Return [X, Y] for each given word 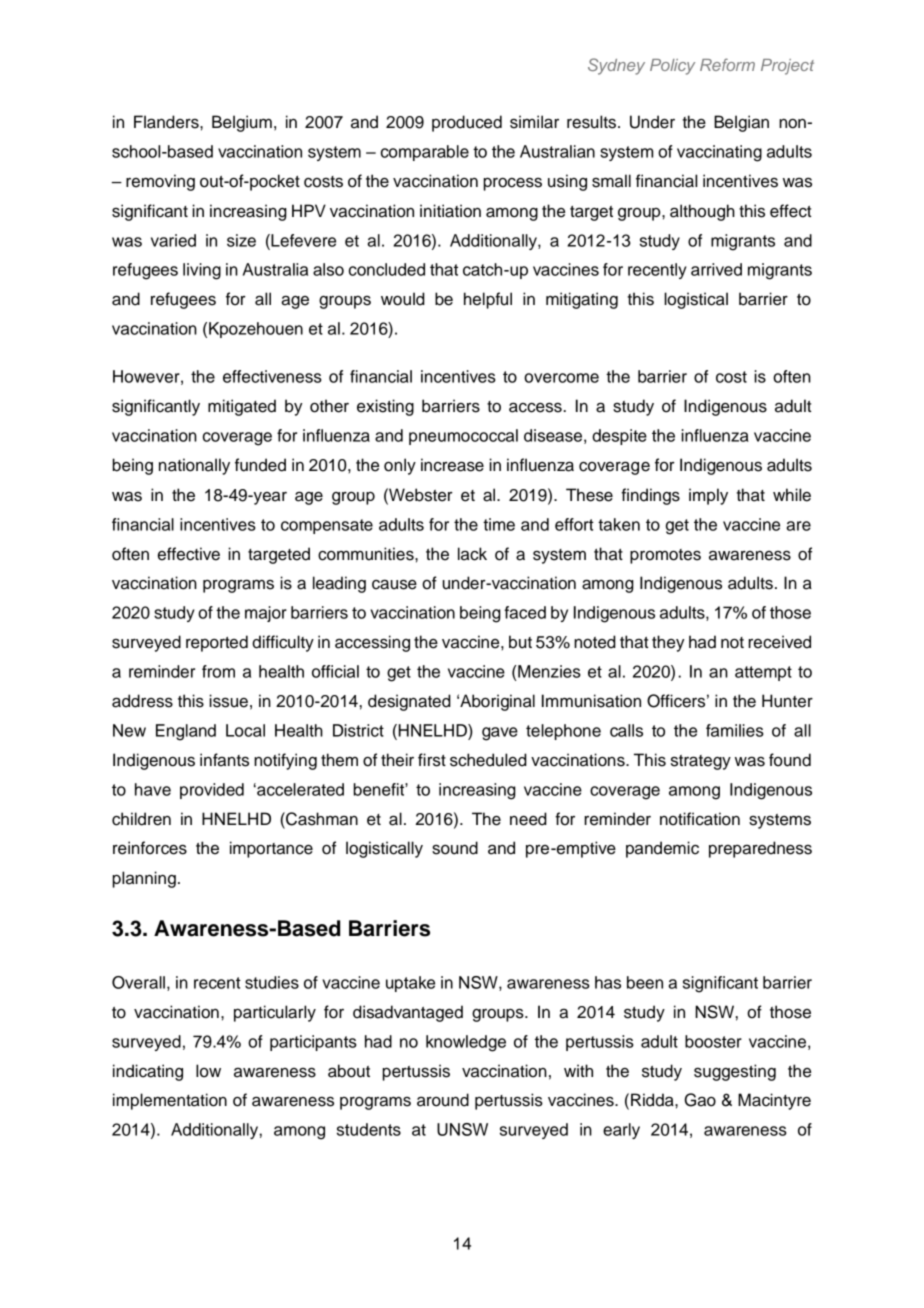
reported [217, 643]
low [208, 1071]
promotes [665, 556]
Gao [700, 1100]
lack [472, 554]
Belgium [242, 123]
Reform [727, 64]
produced [467, 123]
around [443, 1100]
